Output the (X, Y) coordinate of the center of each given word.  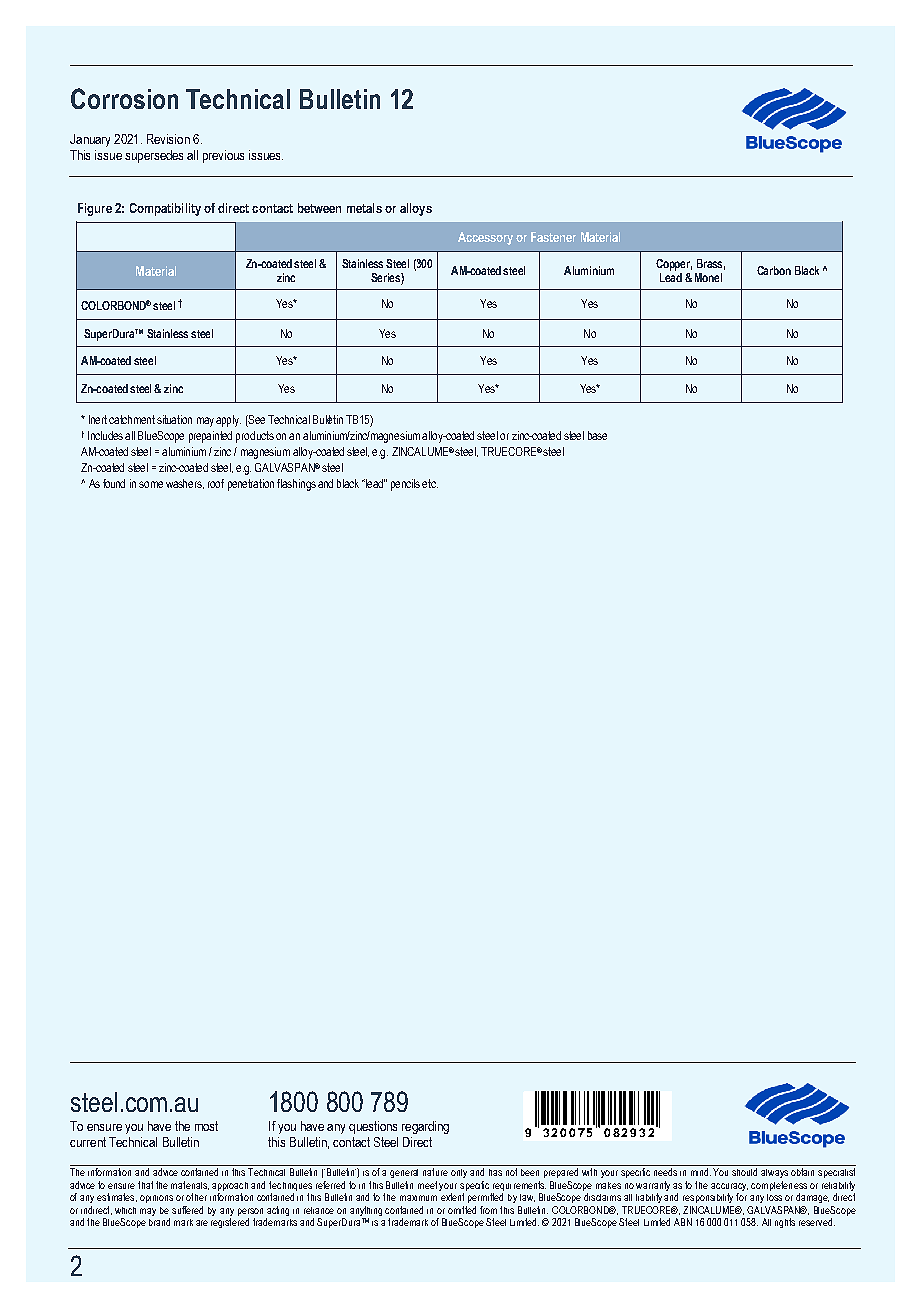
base (597, 435)
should (744, 1172)
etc (430, 483)
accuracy (729, 1187)
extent (452, 1197)
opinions (156, 1199)
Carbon (774, 270)
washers (185, 484)
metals (364, 208)
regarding (425, 1127)
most (206, 1126)
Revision (168, 139)
